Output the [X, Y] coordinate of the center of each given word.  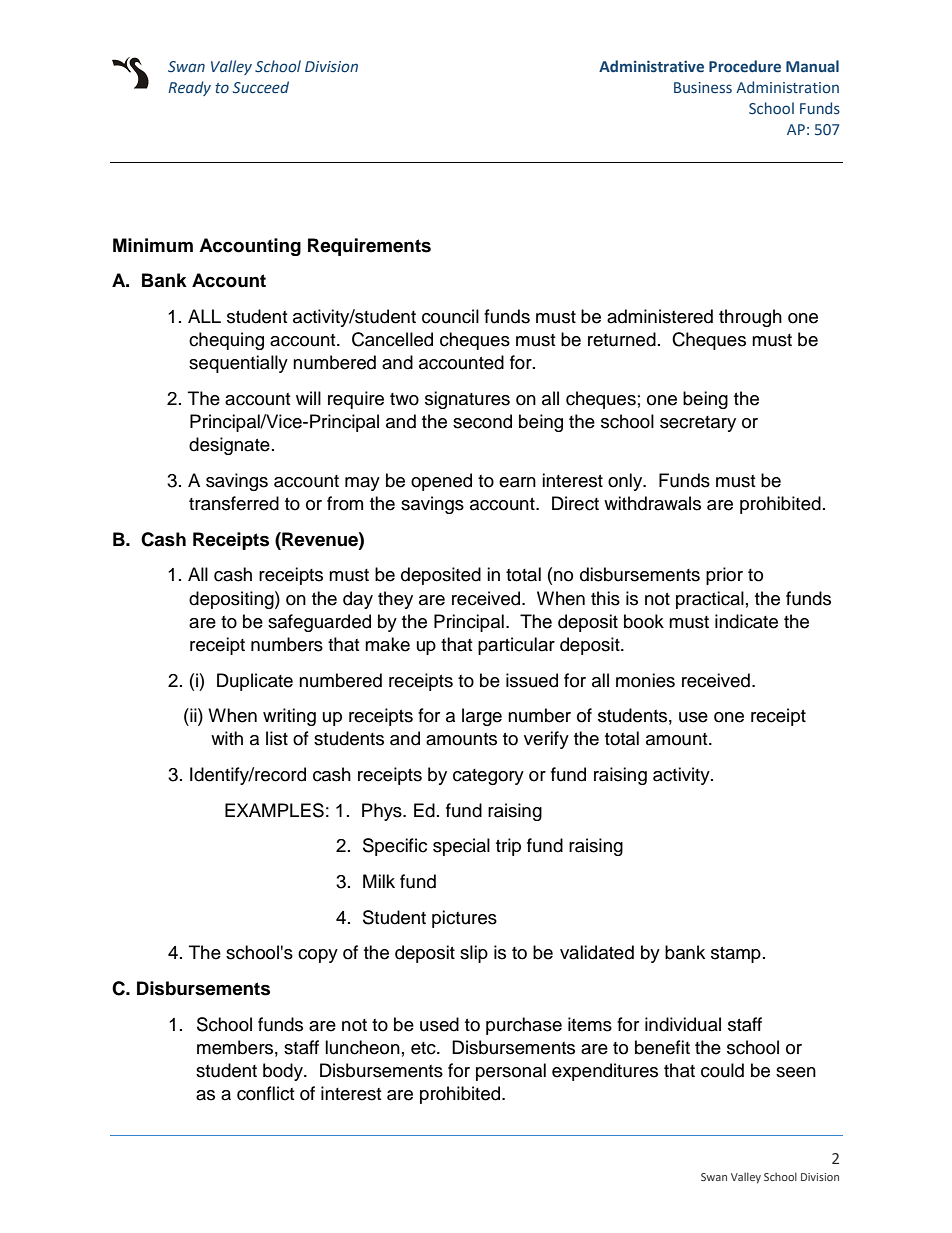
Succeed [261, 87]
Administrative [651, 66]
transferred [234, 503]
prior [724, 576]
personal [511, 1072]
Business [703, 87]
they [395, 600]
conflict [265, 1093]
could [722, 1070]
